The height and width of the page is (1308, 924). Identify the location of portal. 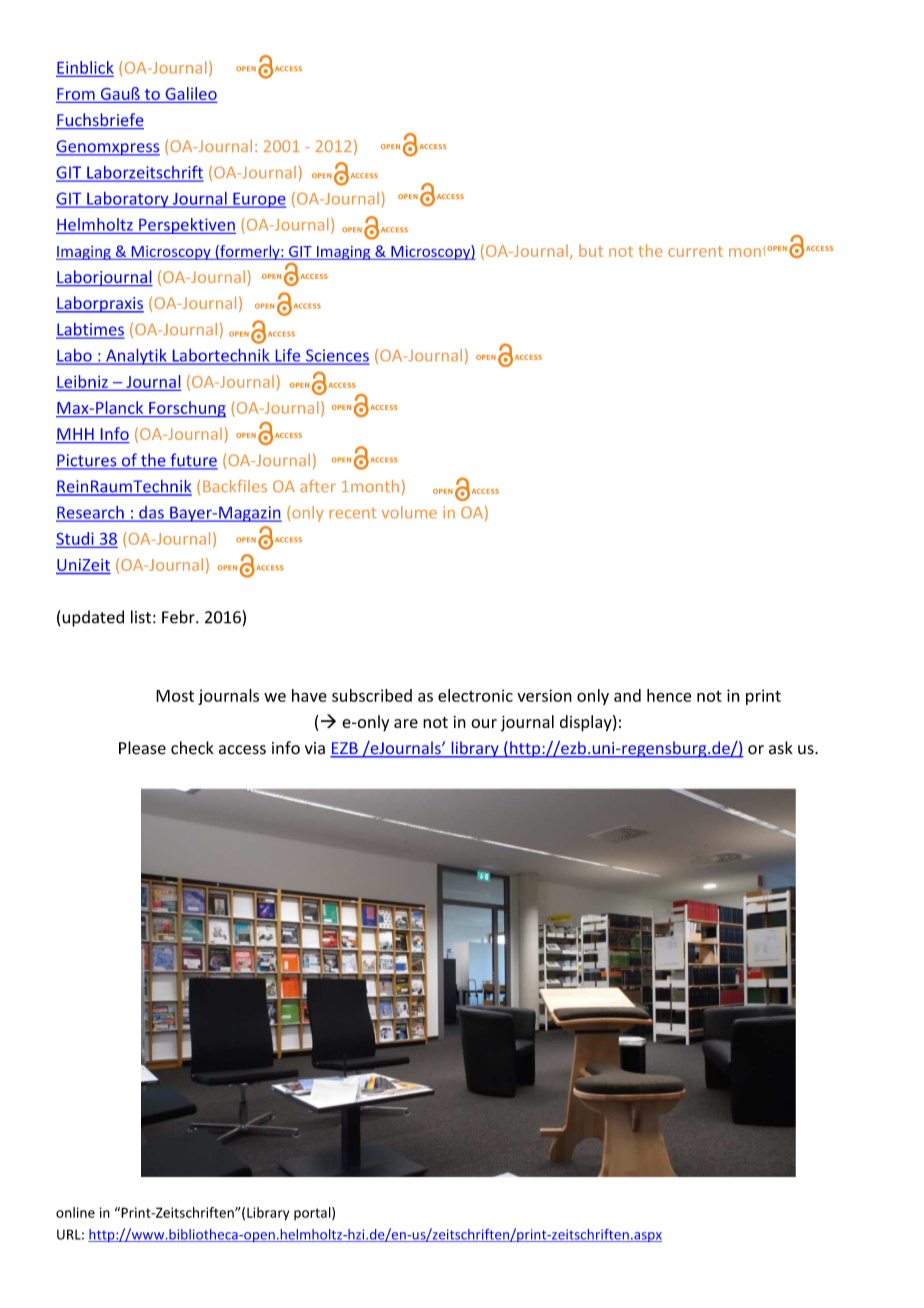
(313, 1214).
